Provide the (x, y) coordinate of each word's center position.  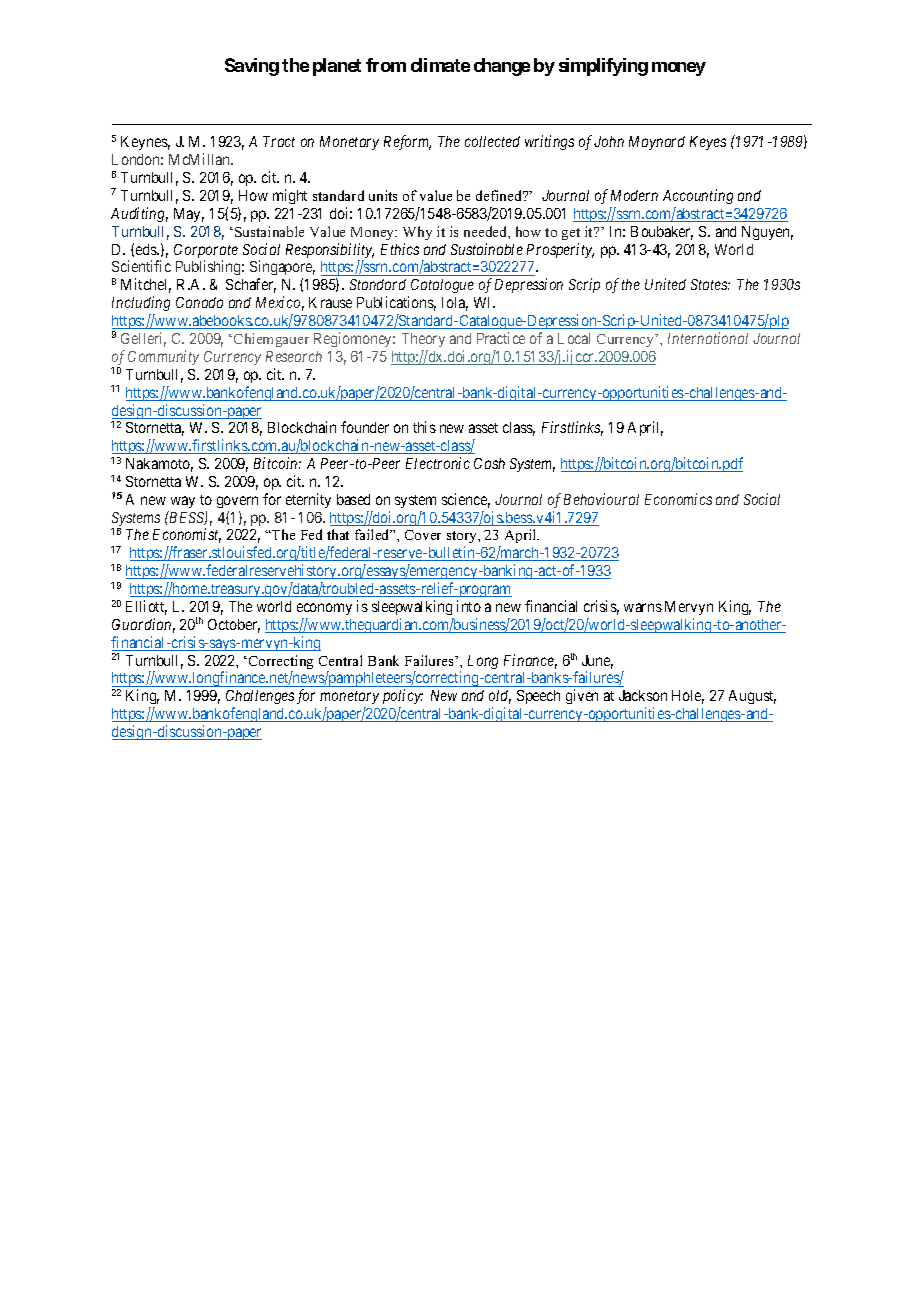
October (234, 626)
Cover (423, 535)
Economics (678, 499)
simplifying (603, 67)
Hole (688, 697)
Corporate (206, 252)
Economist (187, 535)
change (502, 67)
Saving (252, 67)
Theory (423, 340)
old (500, 697)
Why (417, 233)
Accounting (698, 196)
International (708, 338)
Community (163, 357)
